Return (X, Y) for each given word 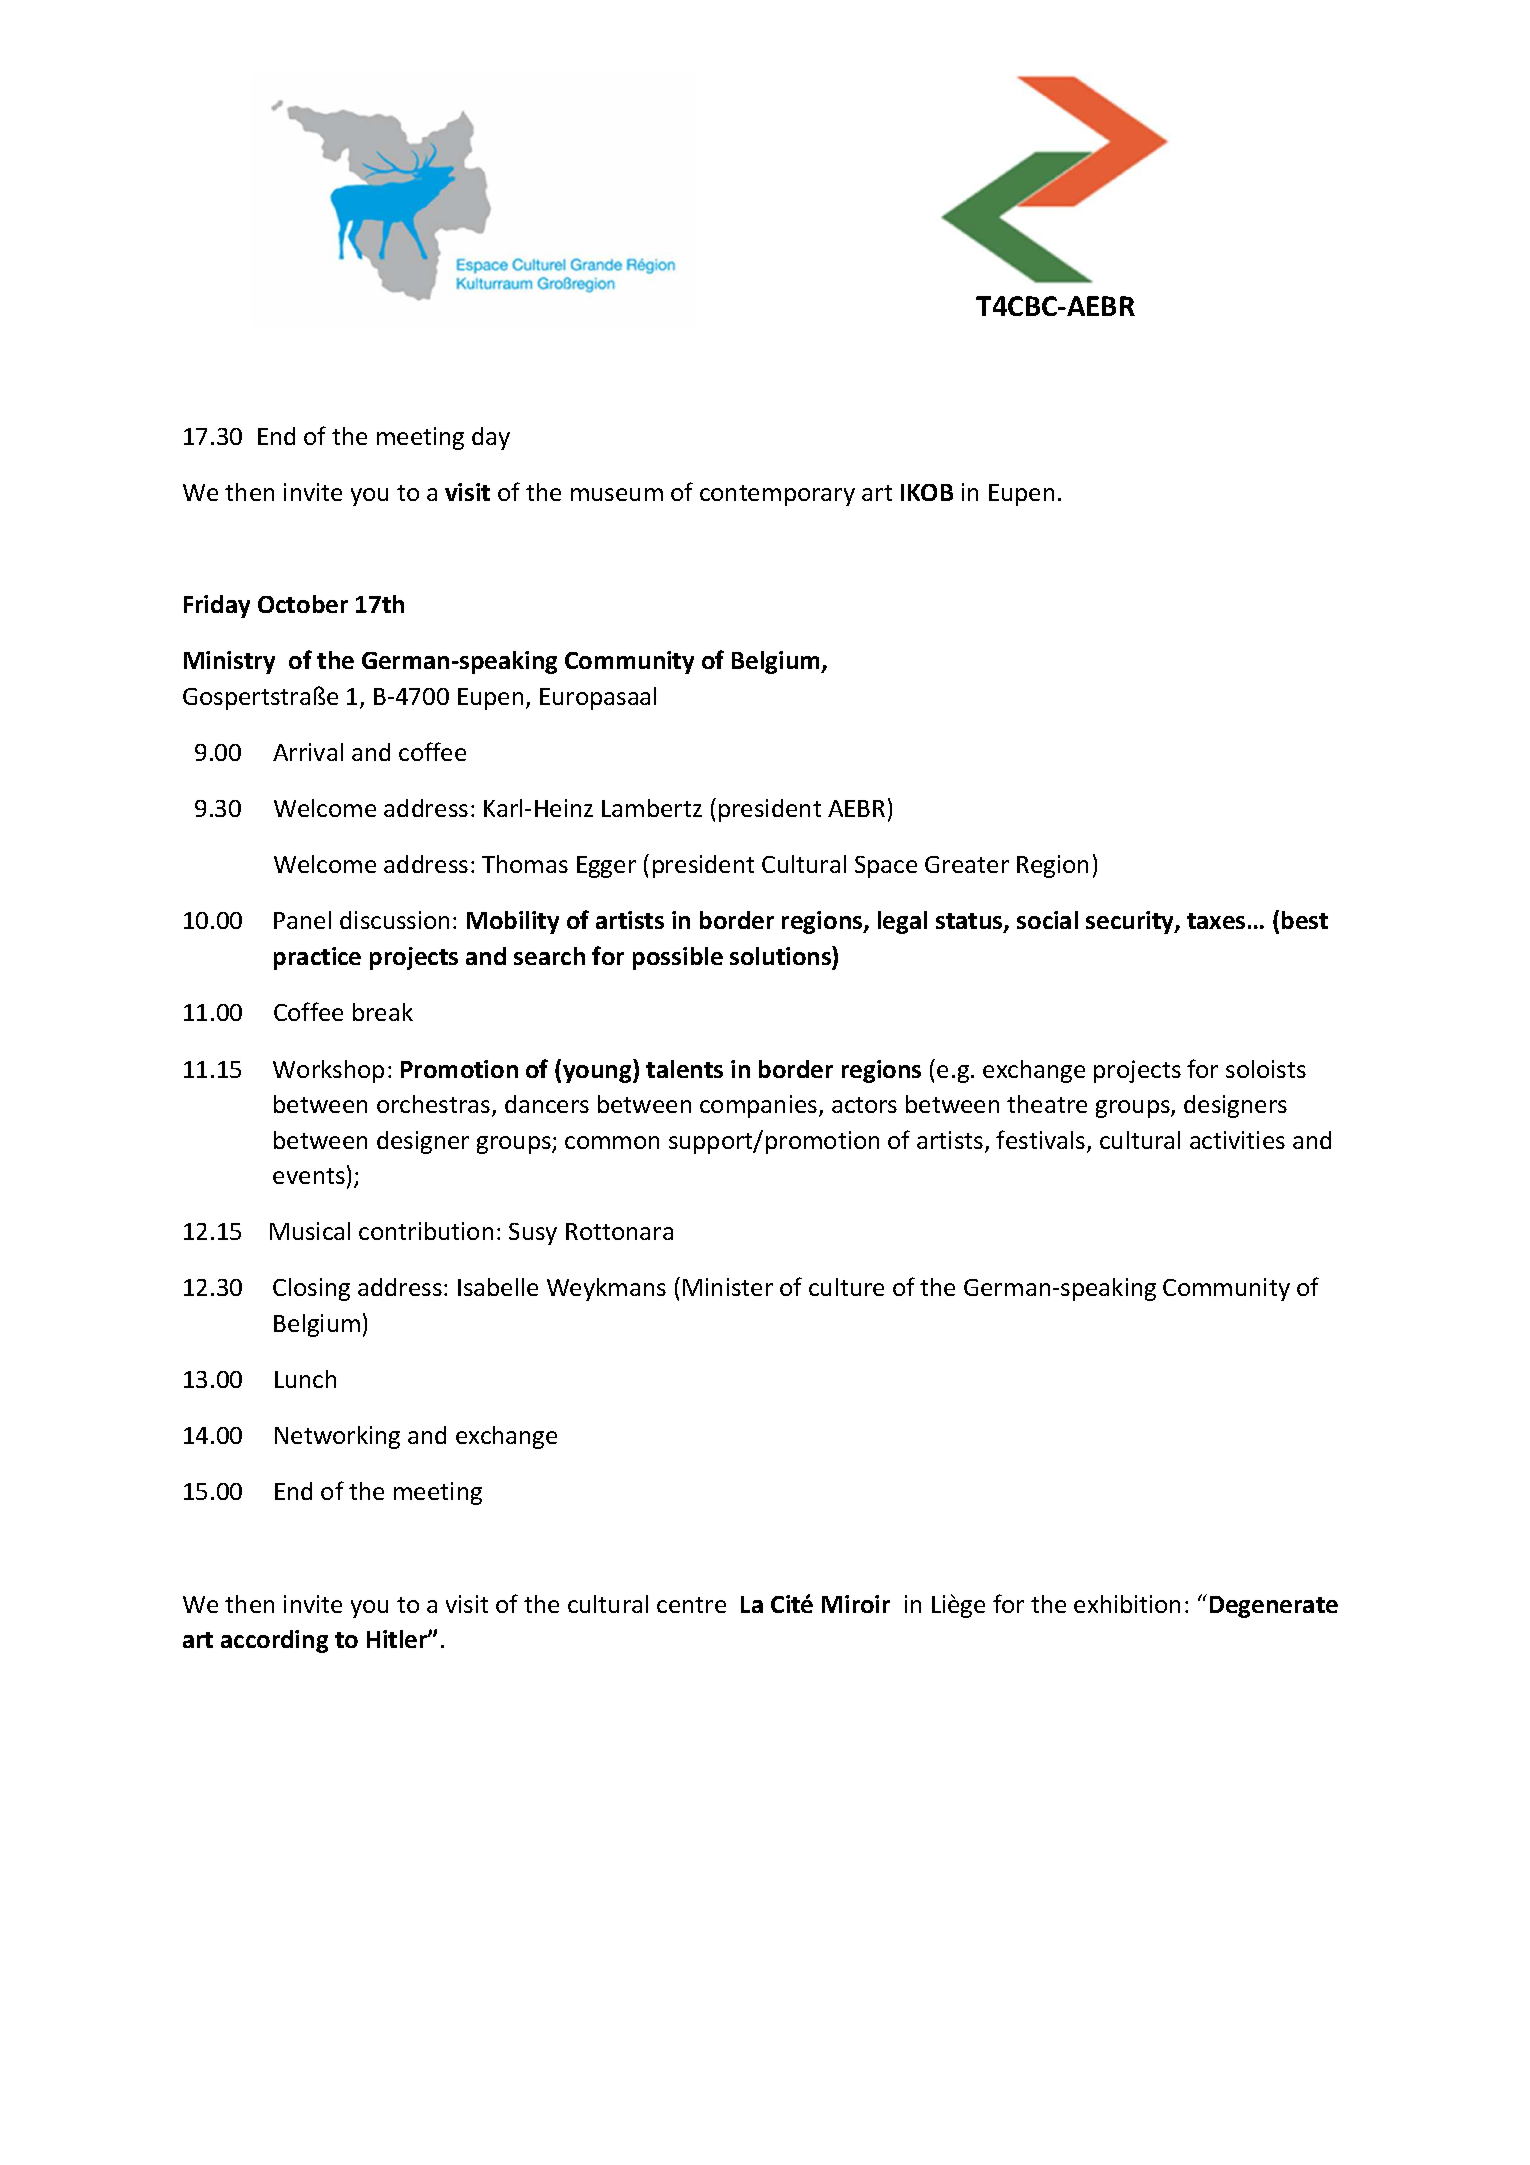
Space (886, 867)
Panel (302, 920)
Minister (728, 1287)
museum (617, 494)
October (303, 604)
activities (1237, 1140)
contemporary (777, 495)
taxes (1216, 921)
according (274, 1641)
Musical (310, 1231)
